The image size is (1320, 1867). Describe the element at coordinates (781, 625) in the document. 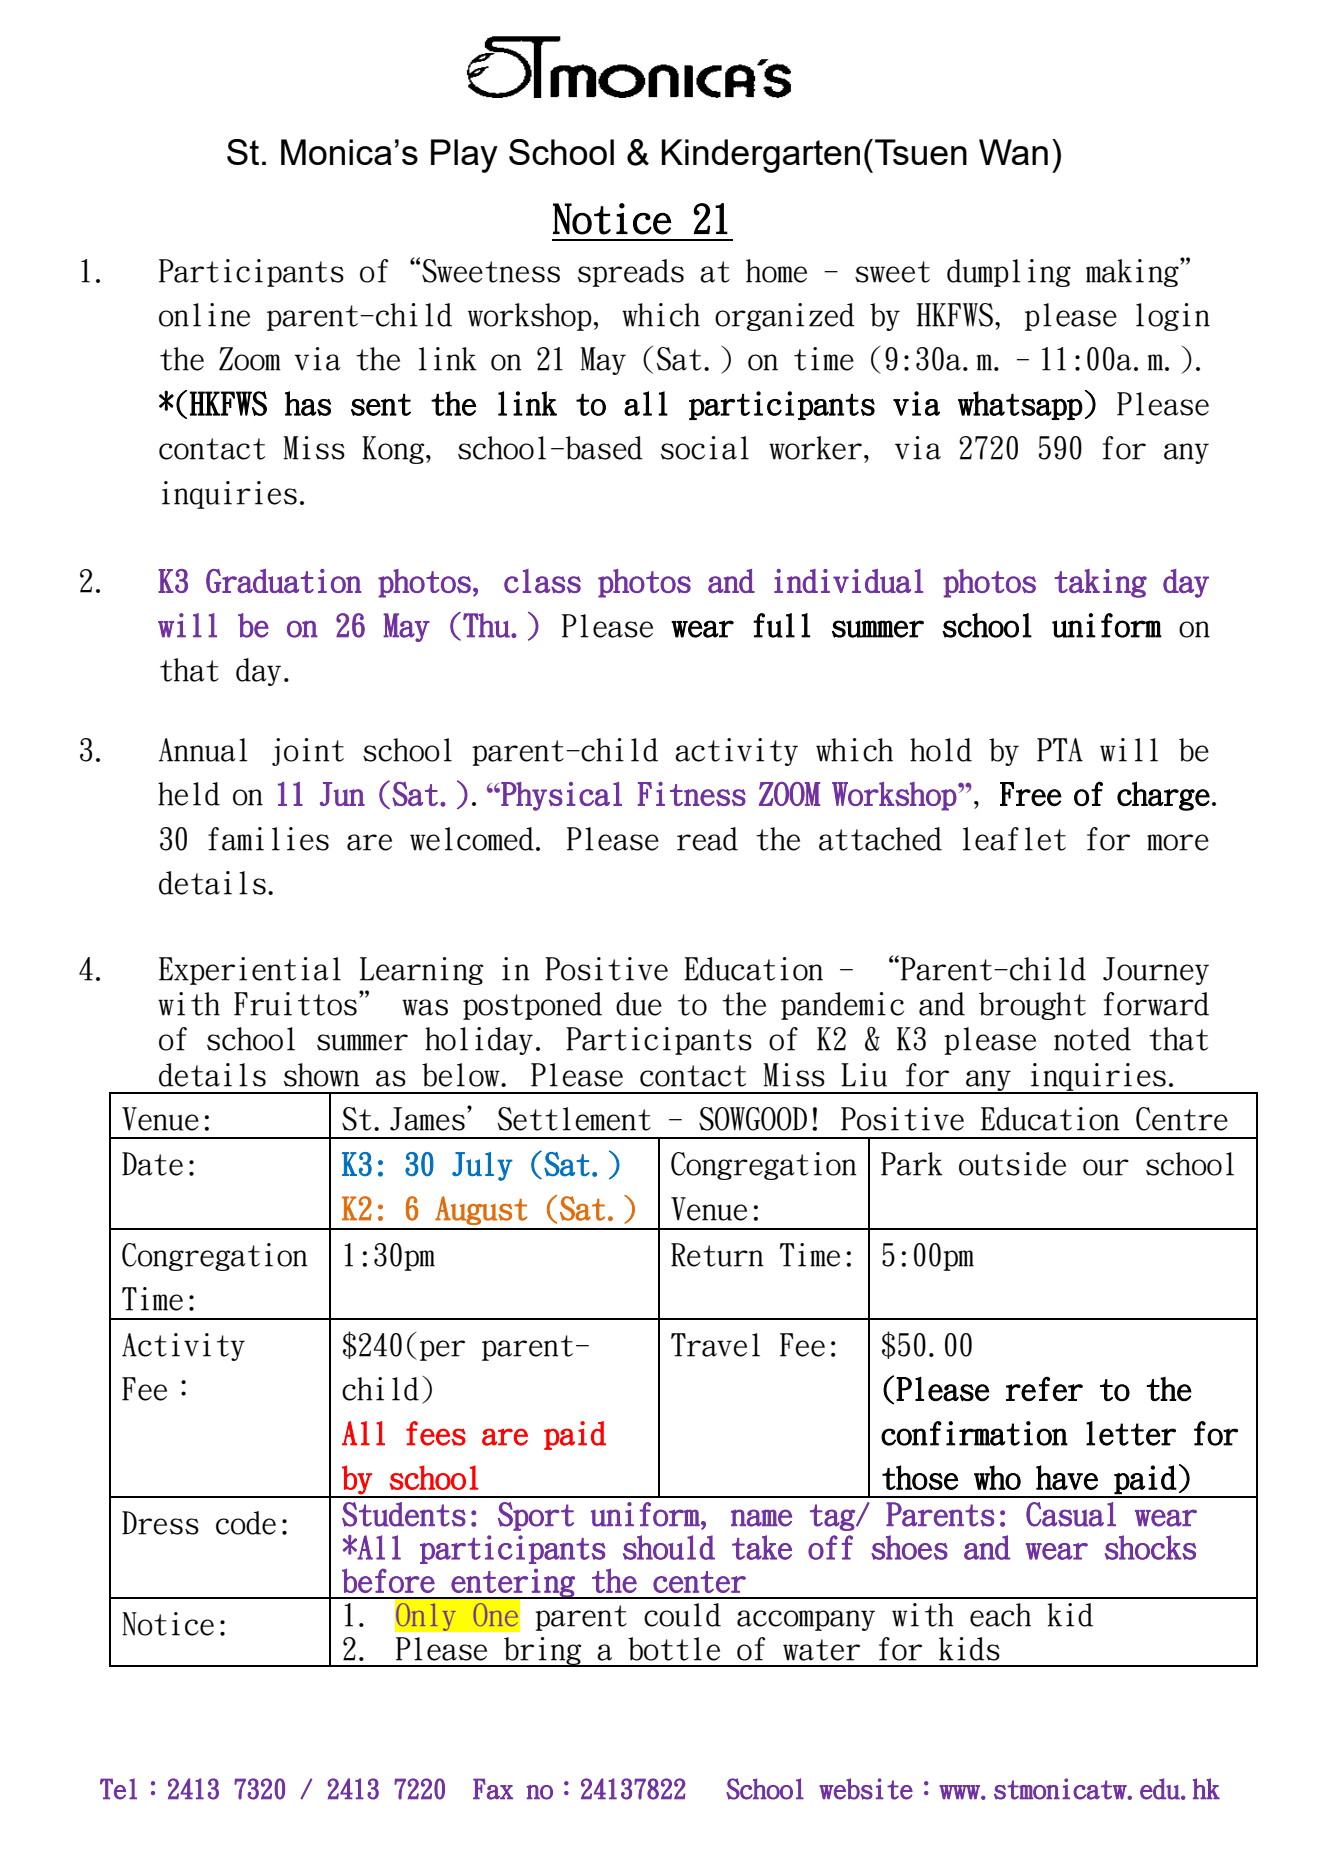

I see `full` at that location.
